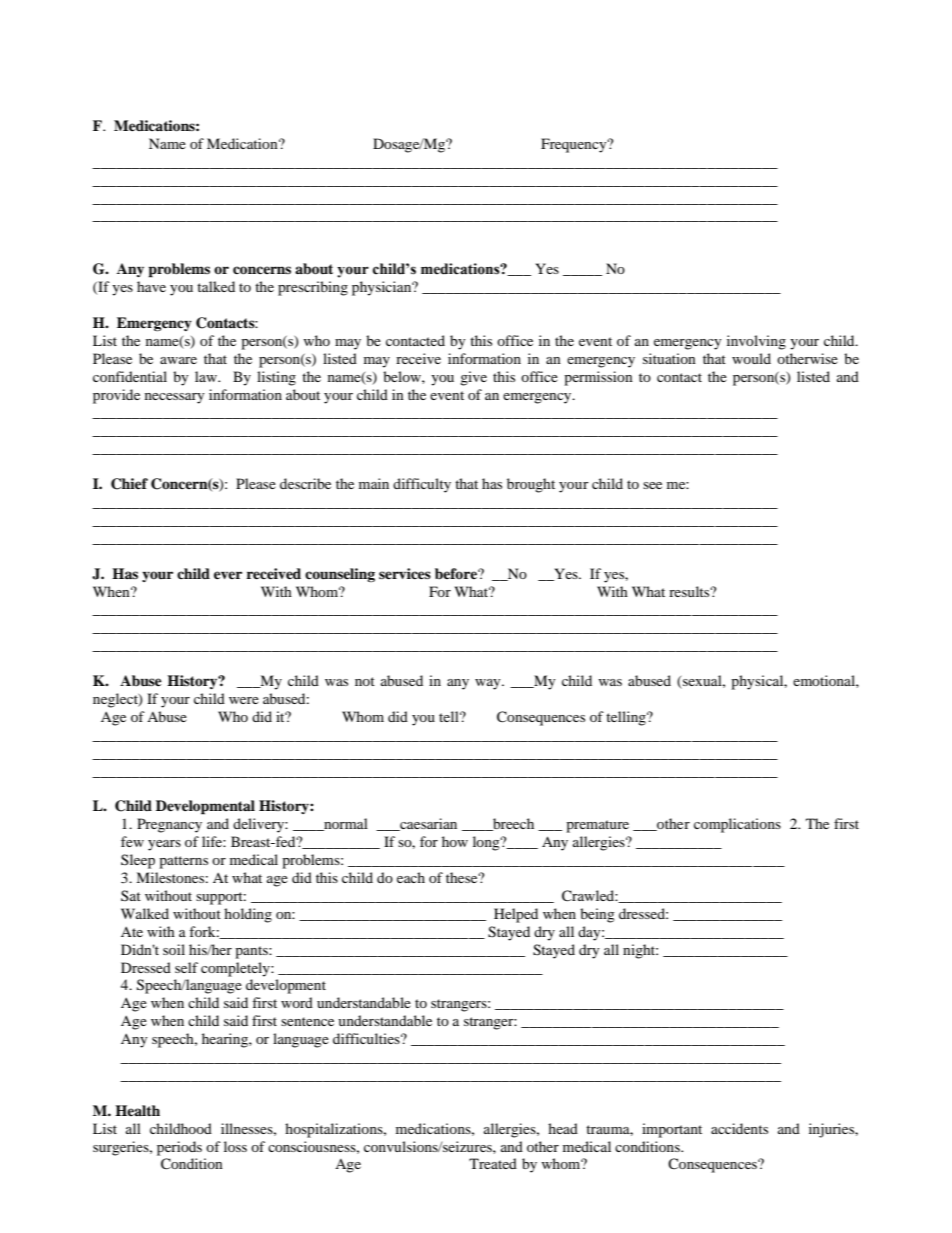  What do you see at coordinates (179, 1148) in the image?
I see `periods` at bounding box center [179, 1148].
